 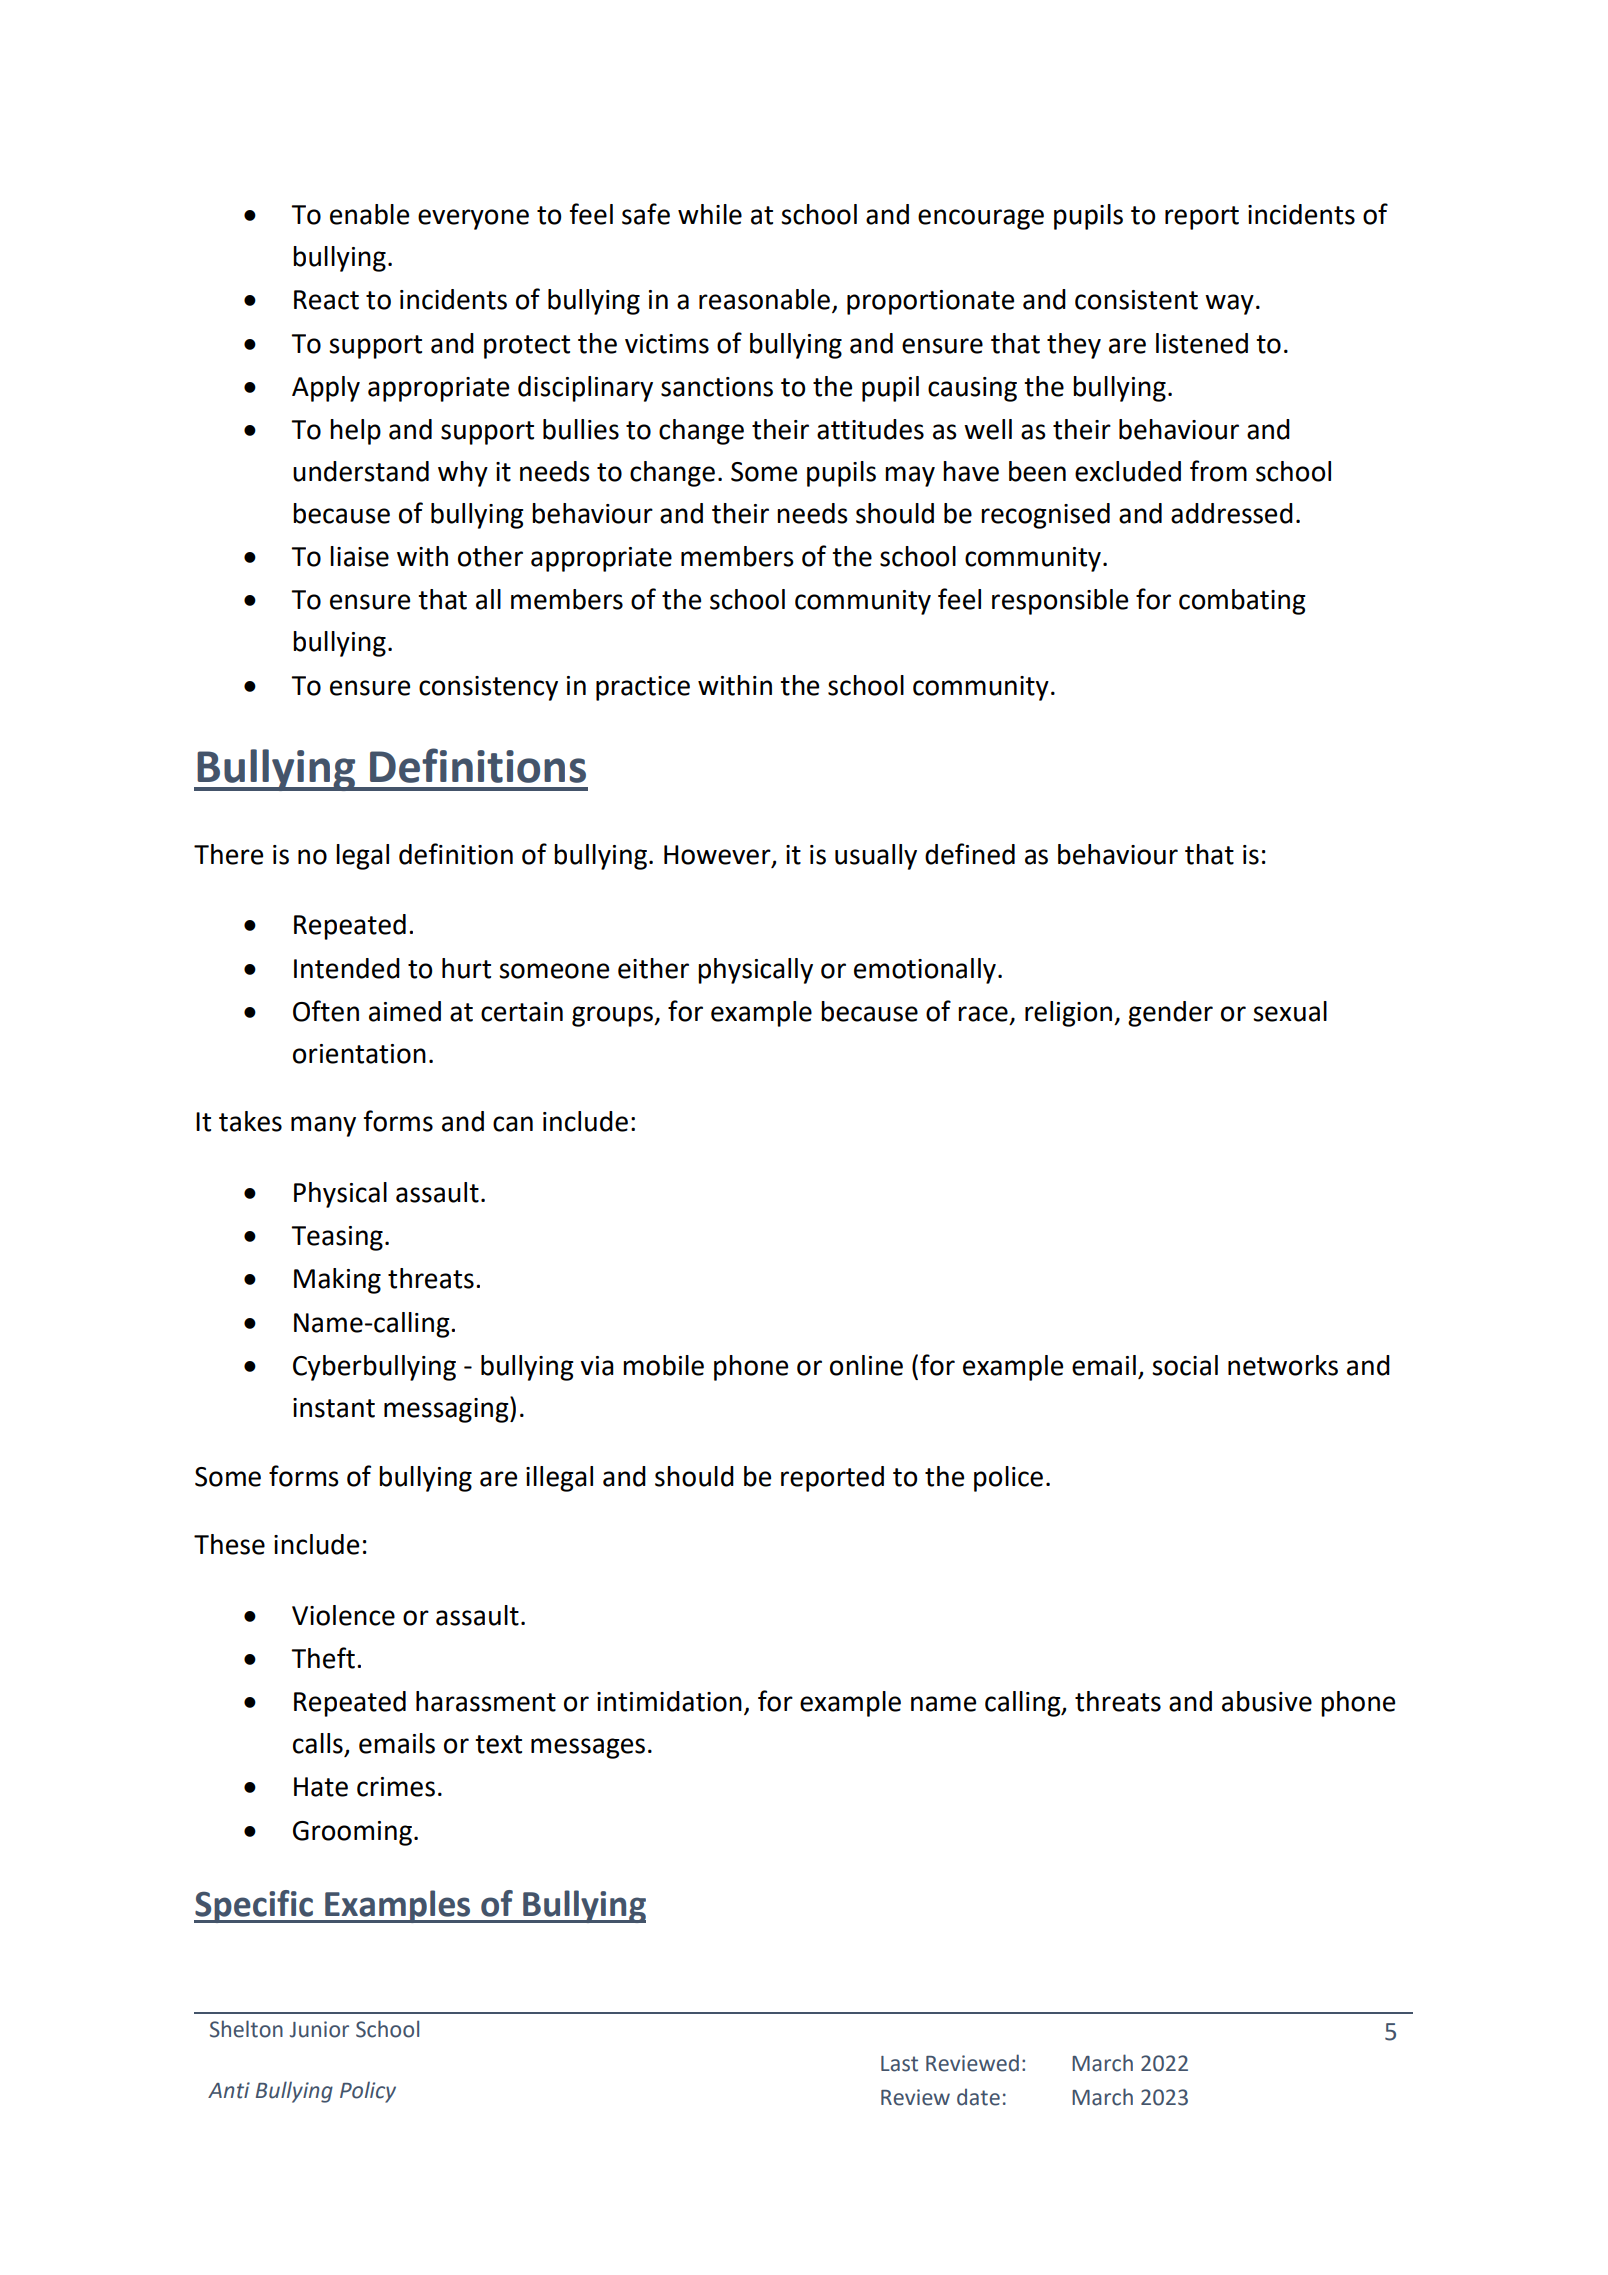 I want to click on consistency, so click(x=488, y=688).
